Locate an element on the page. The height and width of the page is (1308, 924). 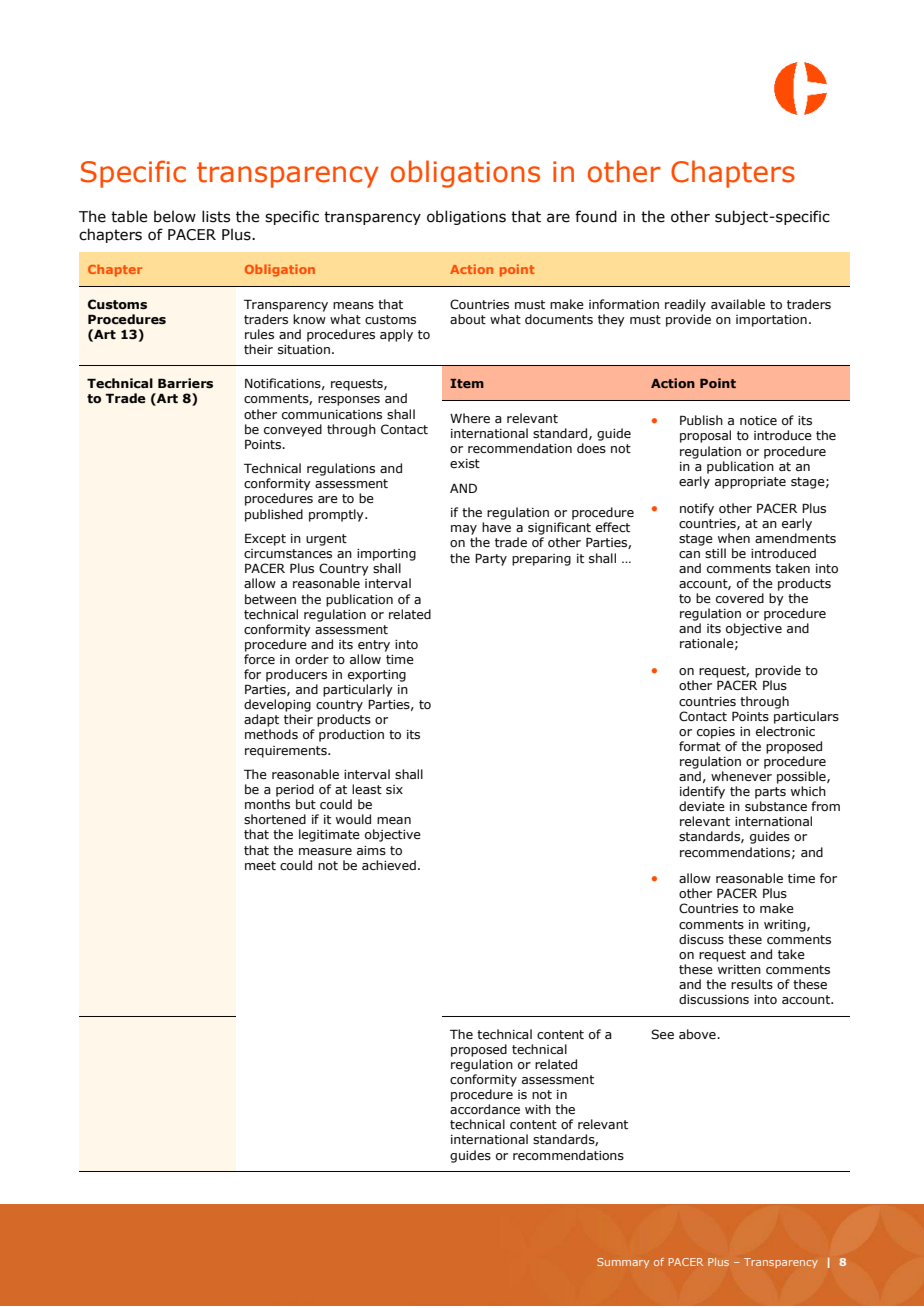
results is located at coordinates (752, 984).
